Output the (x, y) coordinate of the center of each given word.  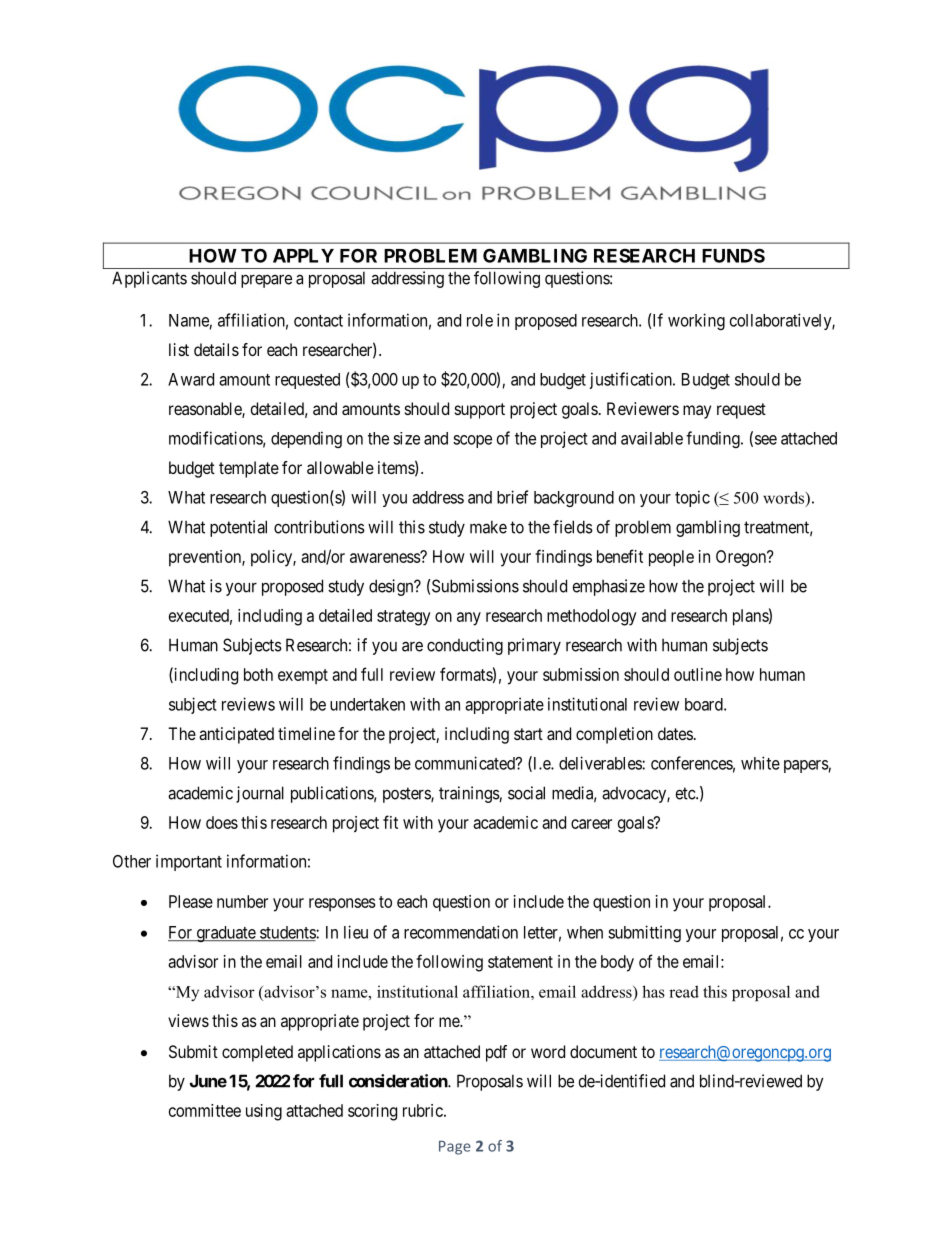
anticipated (236, 735)
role (480, 320)
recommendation (461, 932)
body (617, 963)
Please (191, 901)
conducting (465, 646)
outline (698, 674)
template (249, 469)
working (696, 321)
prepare (266, 281)
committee (205, 1110)
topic (692, 498)
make (488, 527)
